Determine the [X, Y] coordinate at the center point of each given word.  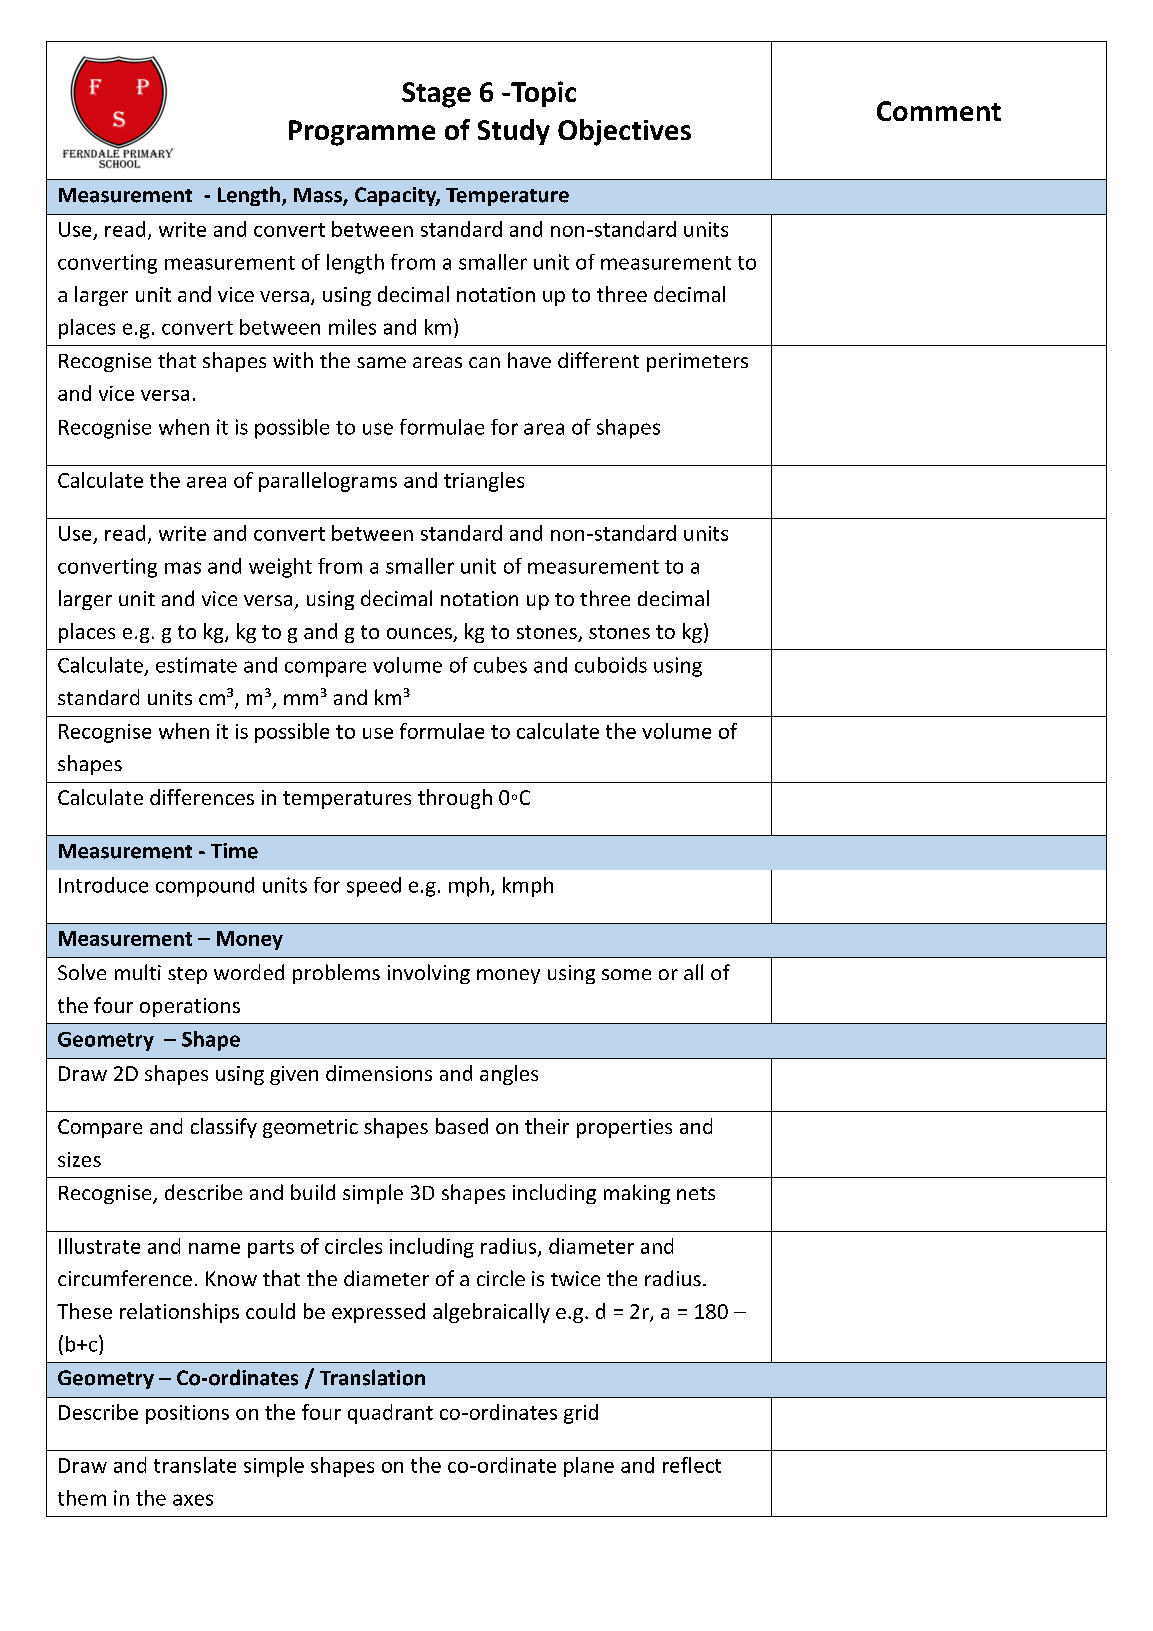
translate [195, 1465]
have [529, 360]
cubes [500, 665]
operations [190, 1007]
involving [429, 974]
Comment [939, 111]
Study [514, 132]
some [626, 974]
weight [280, 568]
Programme [362, 133]
